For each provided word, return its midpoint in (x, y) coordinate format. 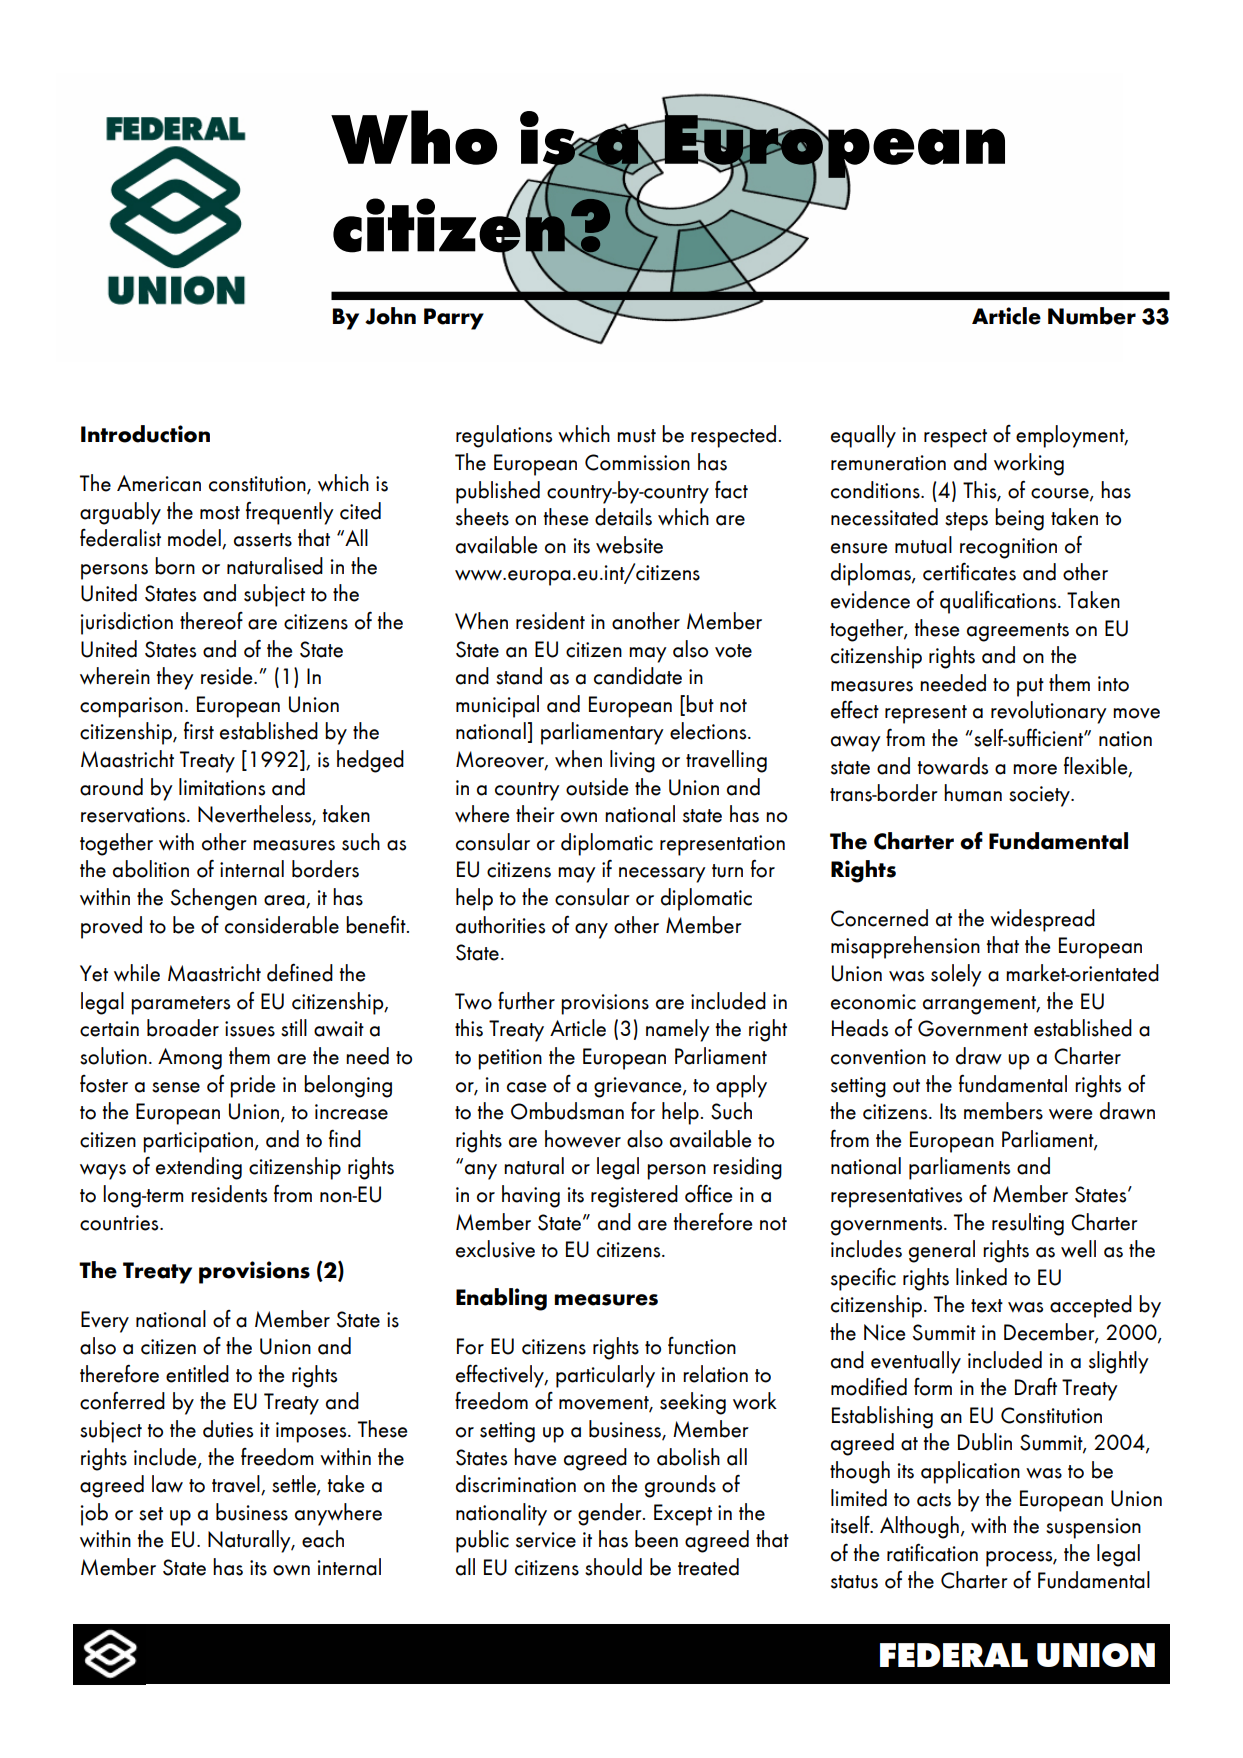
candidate (638, 676)
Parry (454, 319)
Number (1092, 316)
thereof (211, 621)
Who (414, 137)
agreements (1018, 632)
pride (252, 1086)
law (167, 1484)
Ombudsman (567, 1111)
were (1070, 1114)
